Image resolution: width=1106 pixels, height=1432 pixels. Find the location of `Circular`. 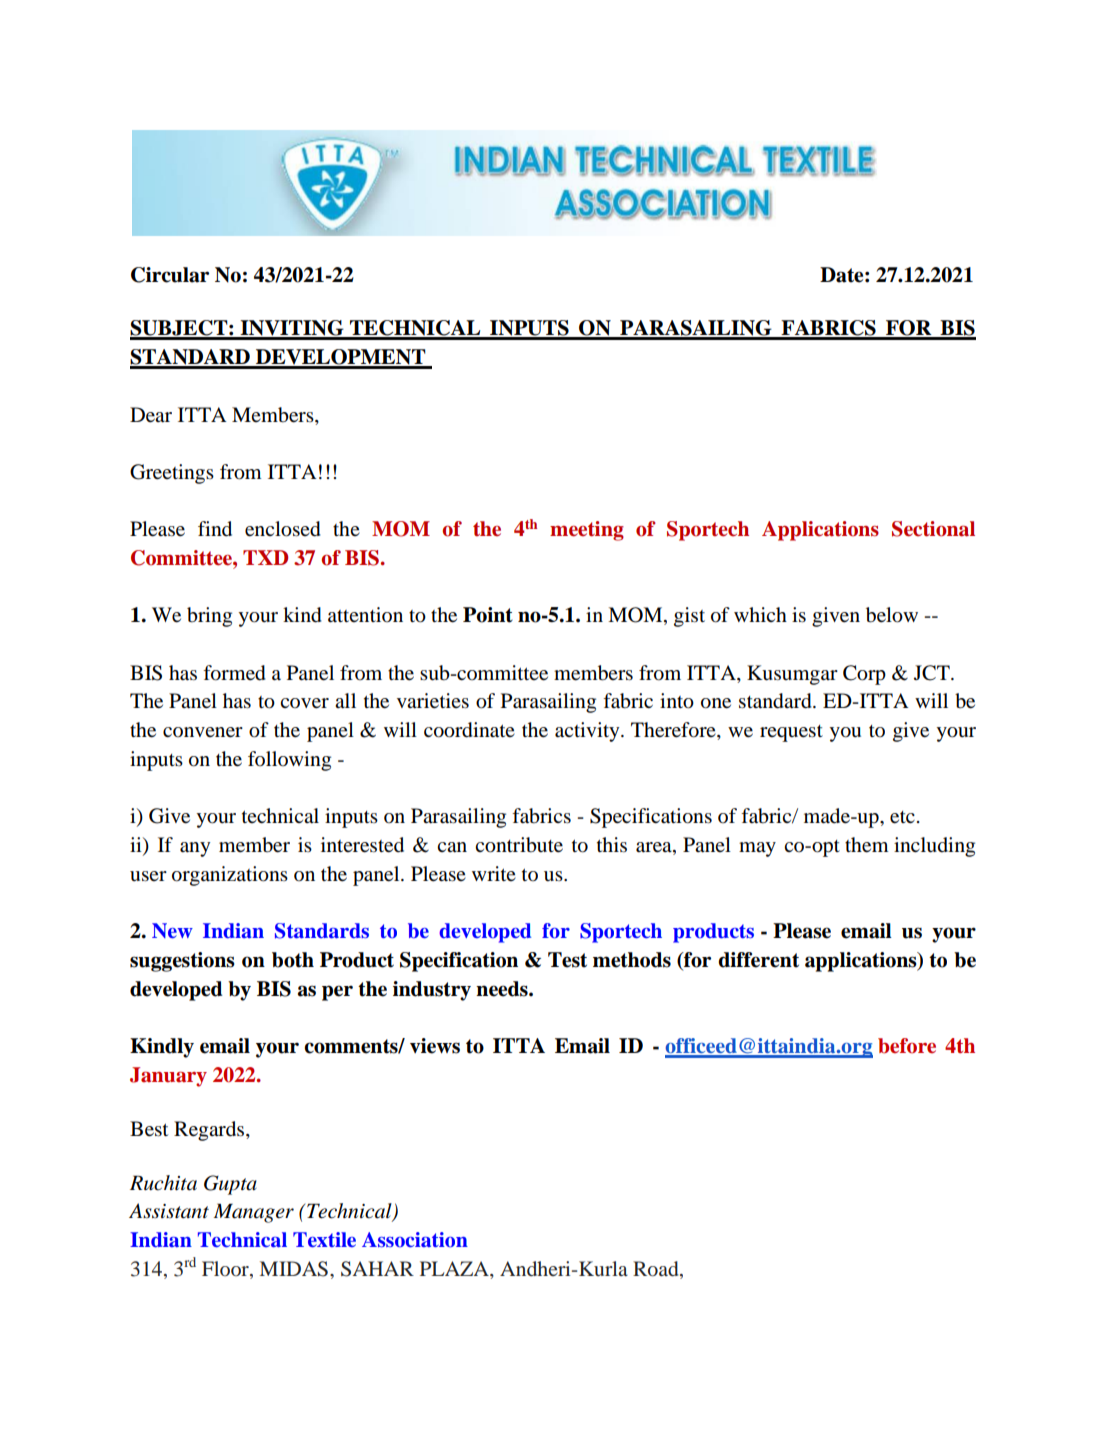

Circular is located at coordinates (170, 275).
